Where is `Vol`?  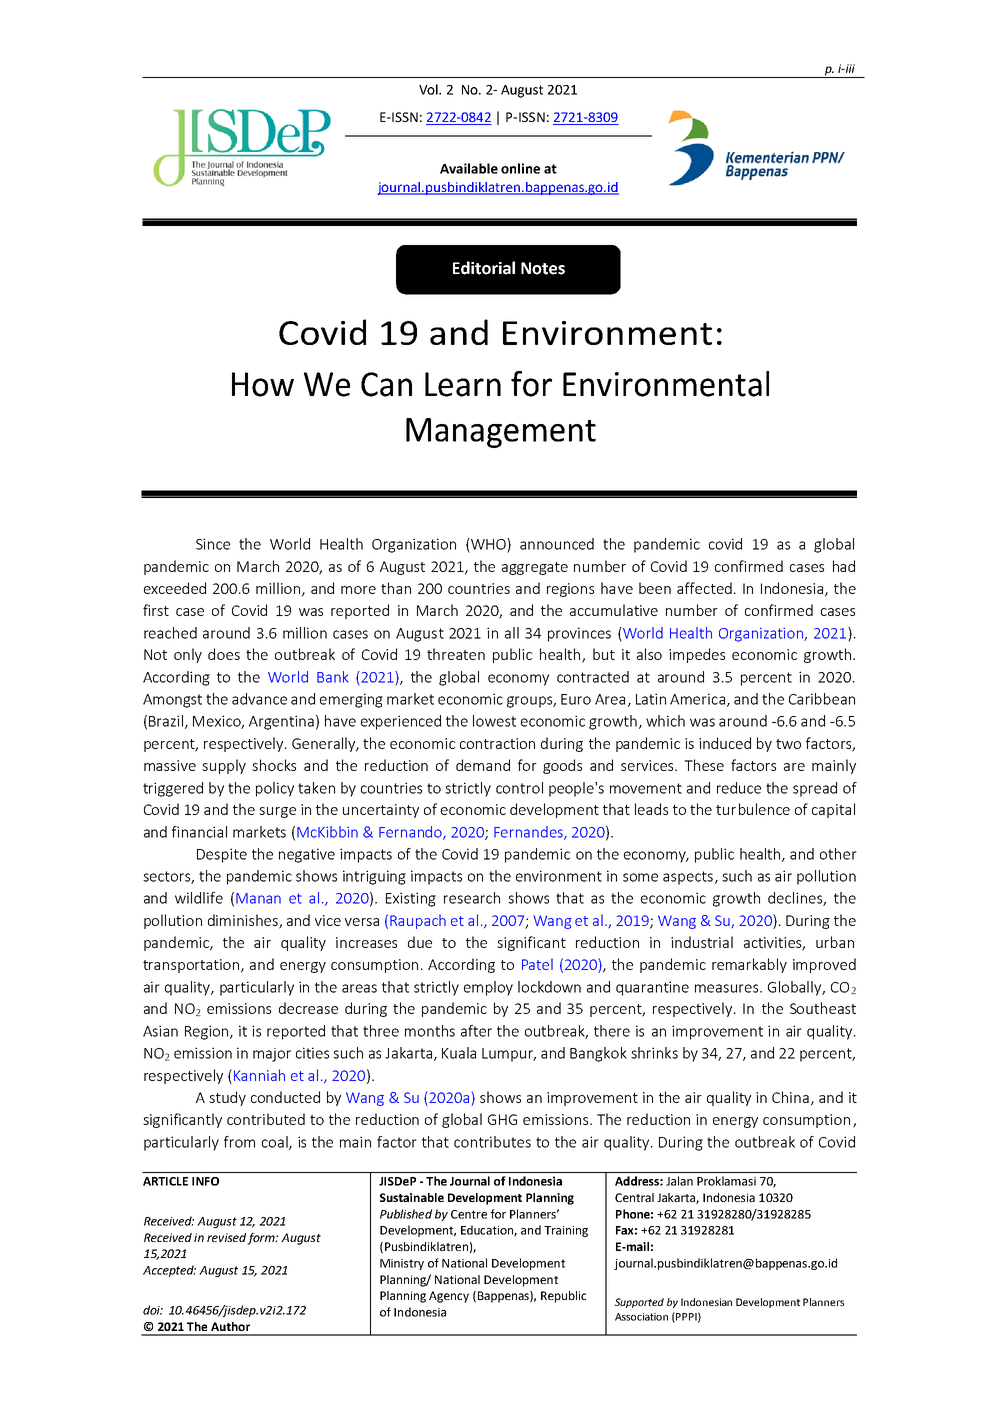 Vol is located at coordinates (429, 89).
